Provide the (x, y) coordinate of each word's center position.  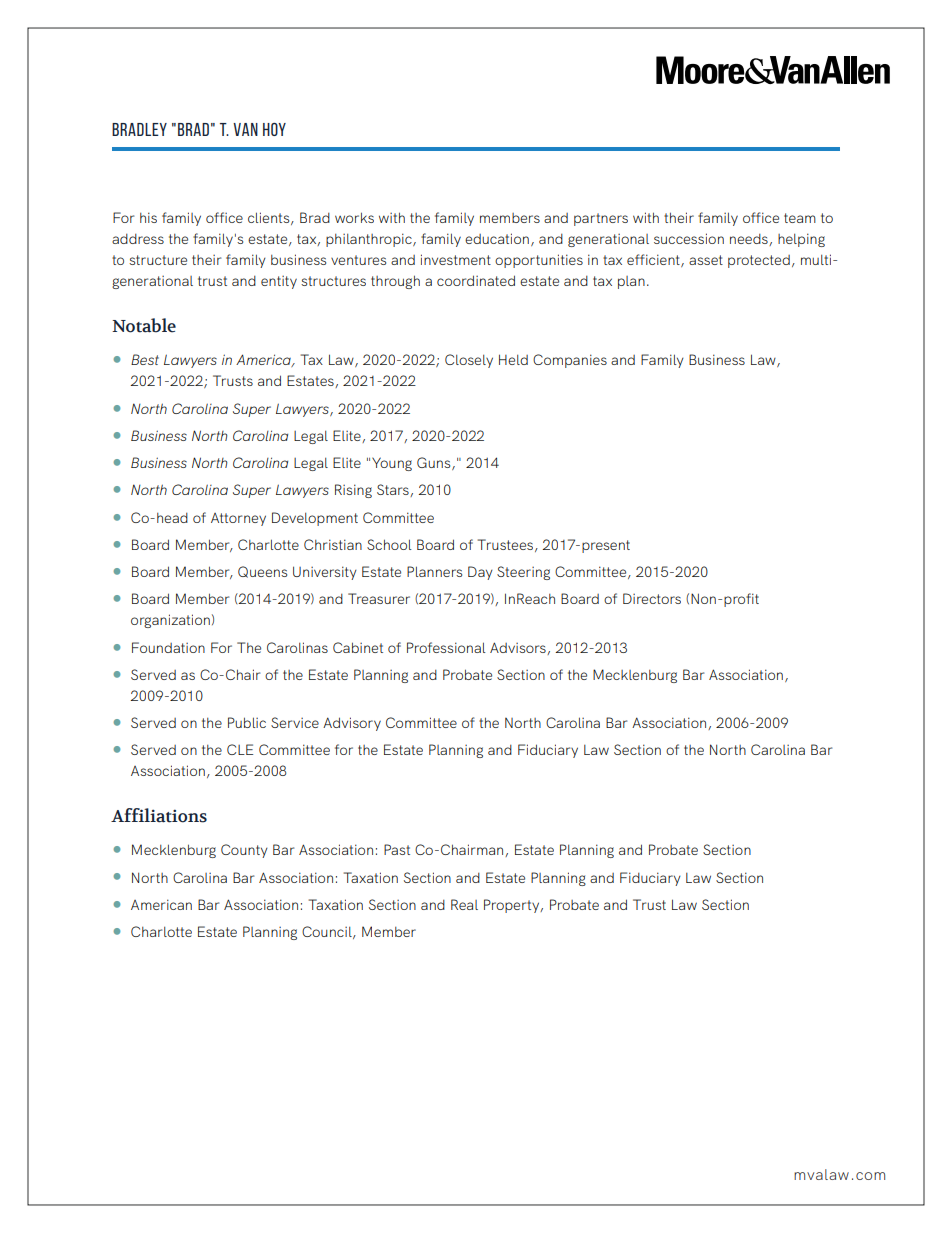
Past (397, 849)
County (244, 851)
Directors (652, 598)
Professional (446, 647)
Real (464, 904)
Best (145, 359)
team (800, 218)
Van (245, 129)
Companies (570, 361)
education (497, 238)
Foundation (168, 647)
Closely (469, 361)
